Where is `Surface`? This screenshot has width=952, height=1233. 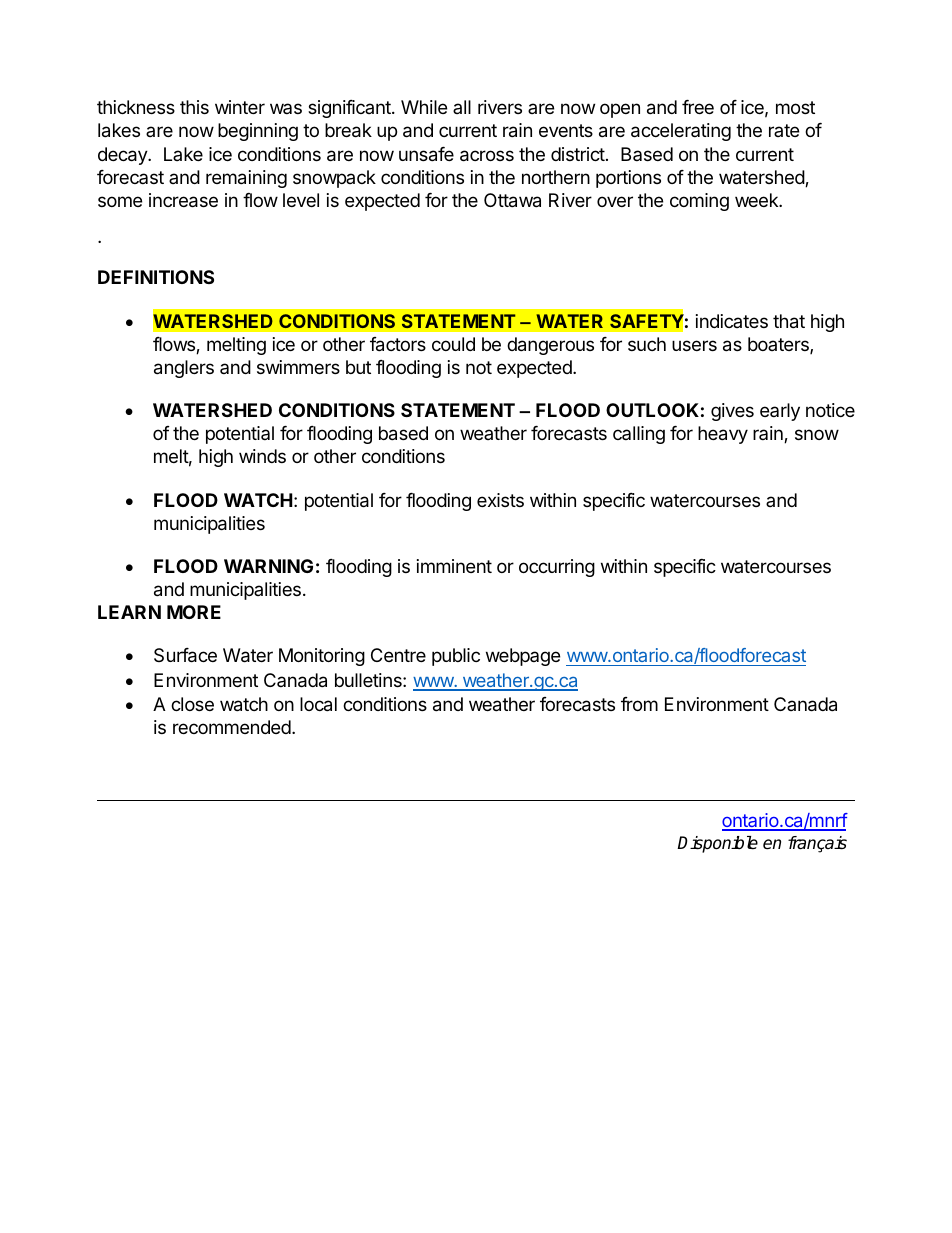 Surface is located at coordinates (185, 655).
